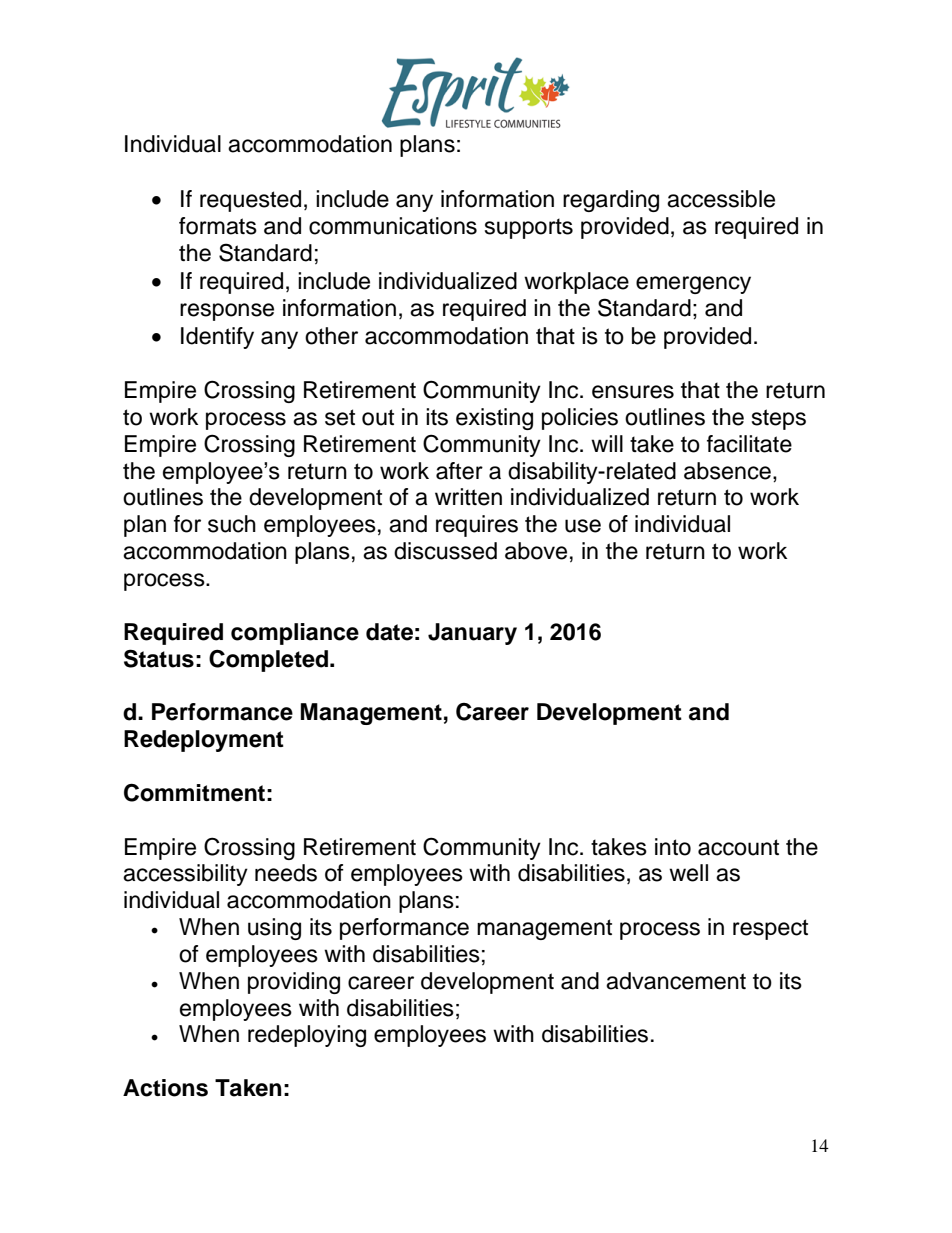 This page has width=952, height=1233. I want to click on Actions, so click(165, 1088).
